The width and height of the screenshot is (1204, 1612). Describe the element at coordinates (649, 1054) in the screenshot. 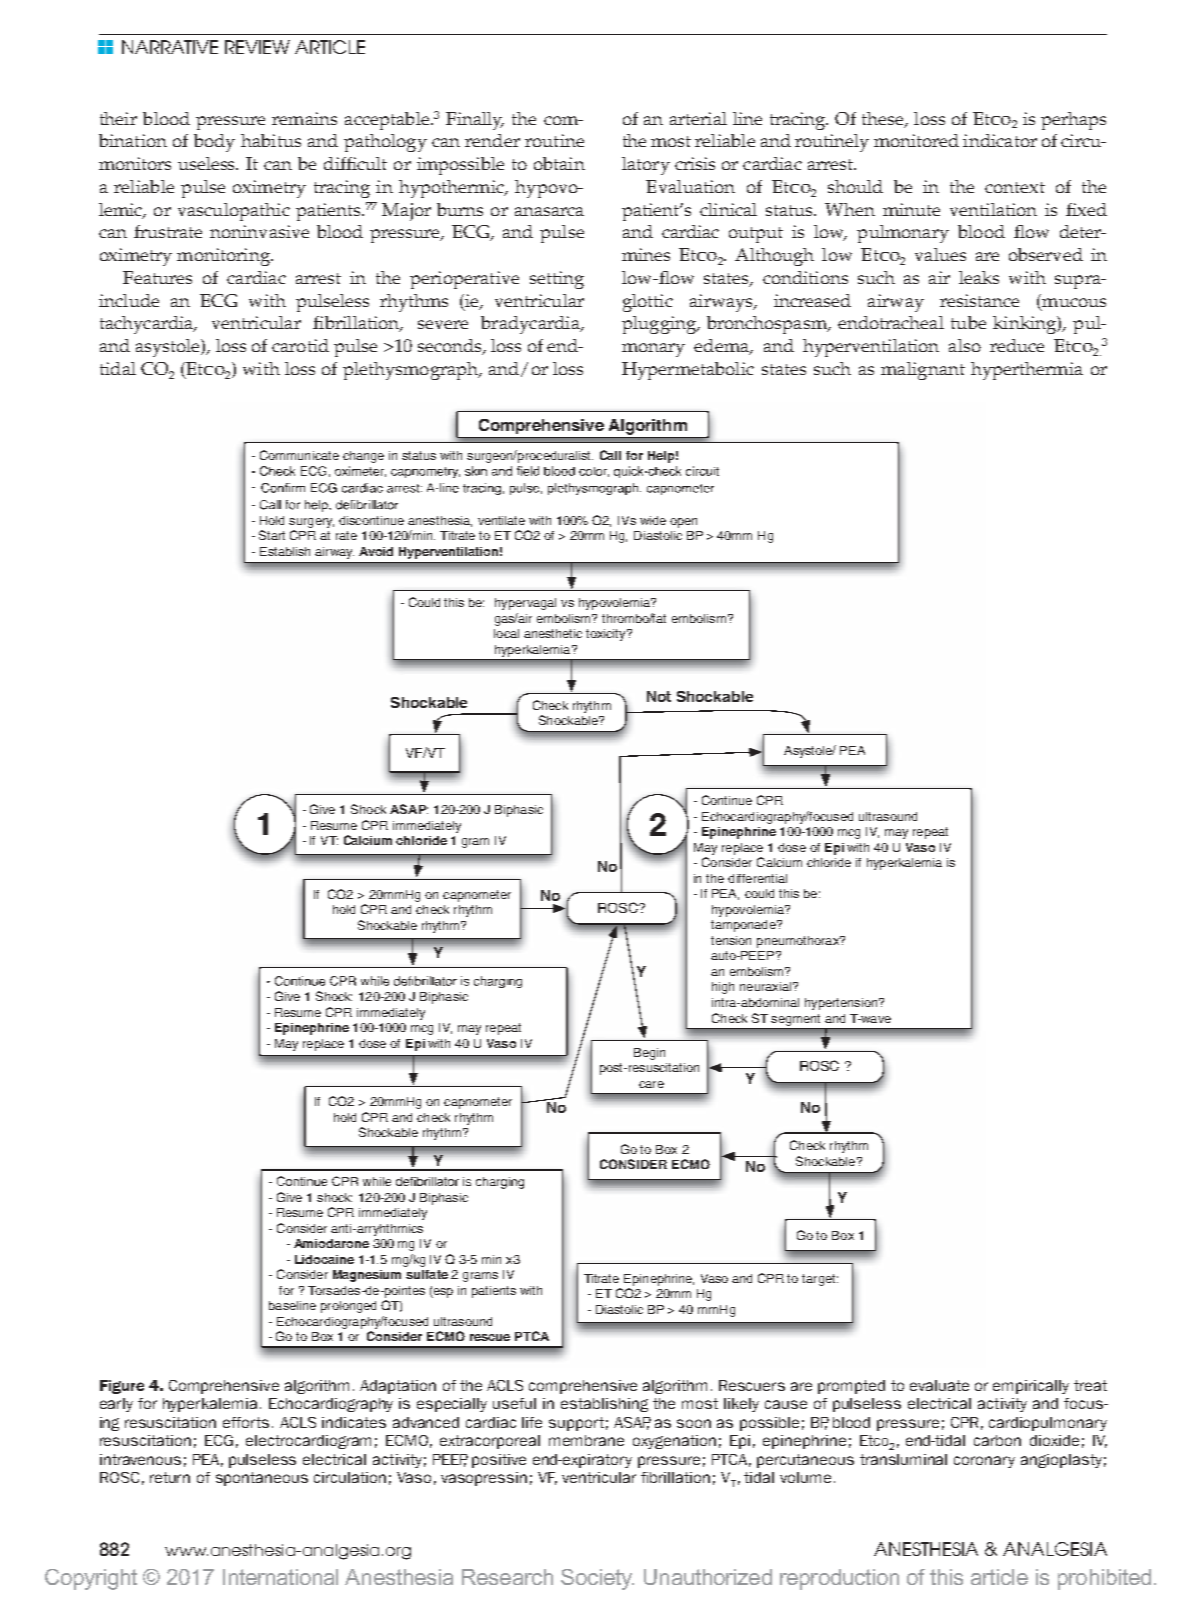

I see `Begin` at that location.
